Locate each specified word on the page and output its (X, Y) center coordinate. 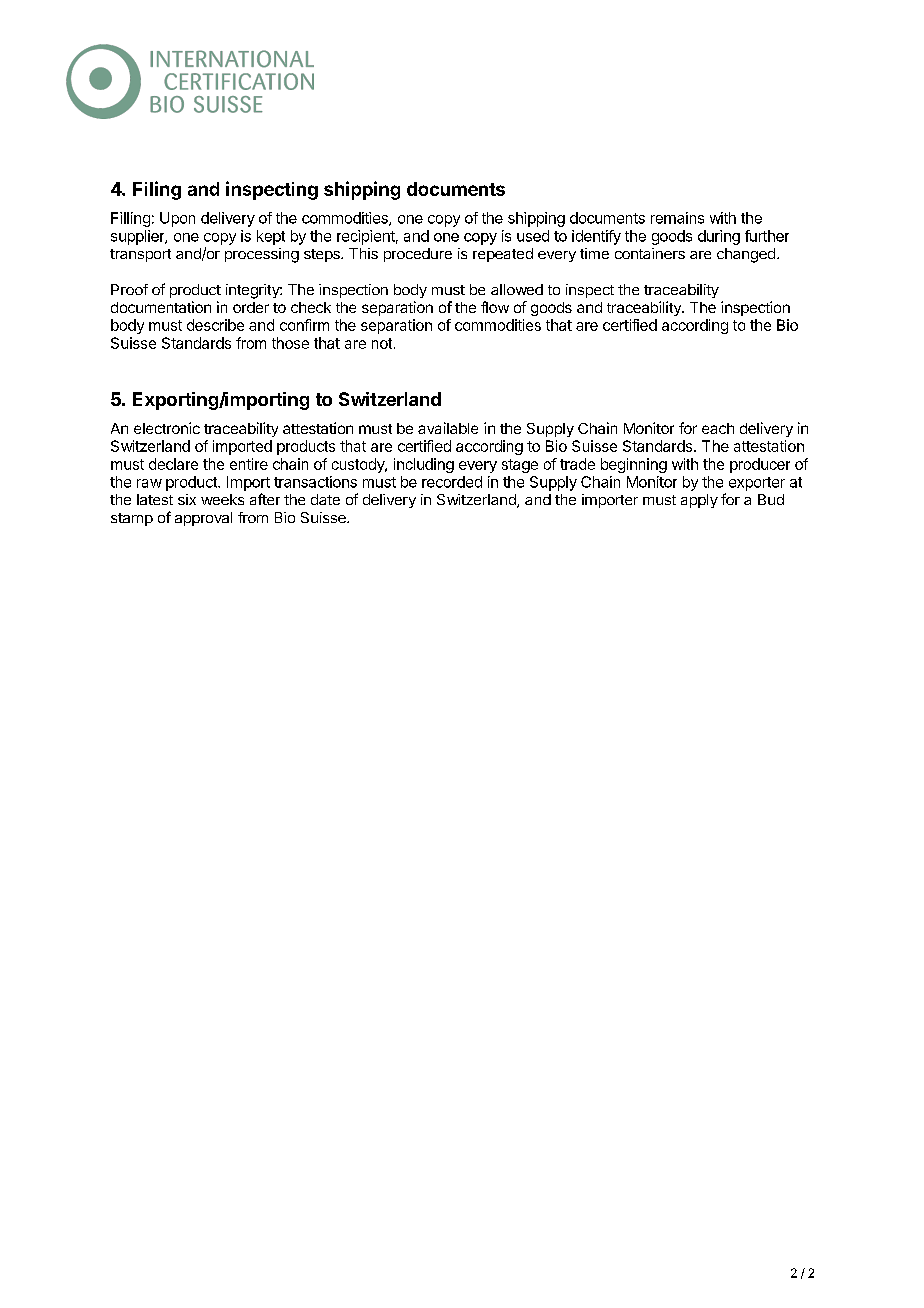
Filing (157, 190)
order (251, 307)
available (448, 428)
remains (677, 218)
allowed (517, 289)
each (718, 428)
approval (203, 519)
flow (495, 307)
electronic (167, 428)
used (533, 236)
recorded (452, 482)
